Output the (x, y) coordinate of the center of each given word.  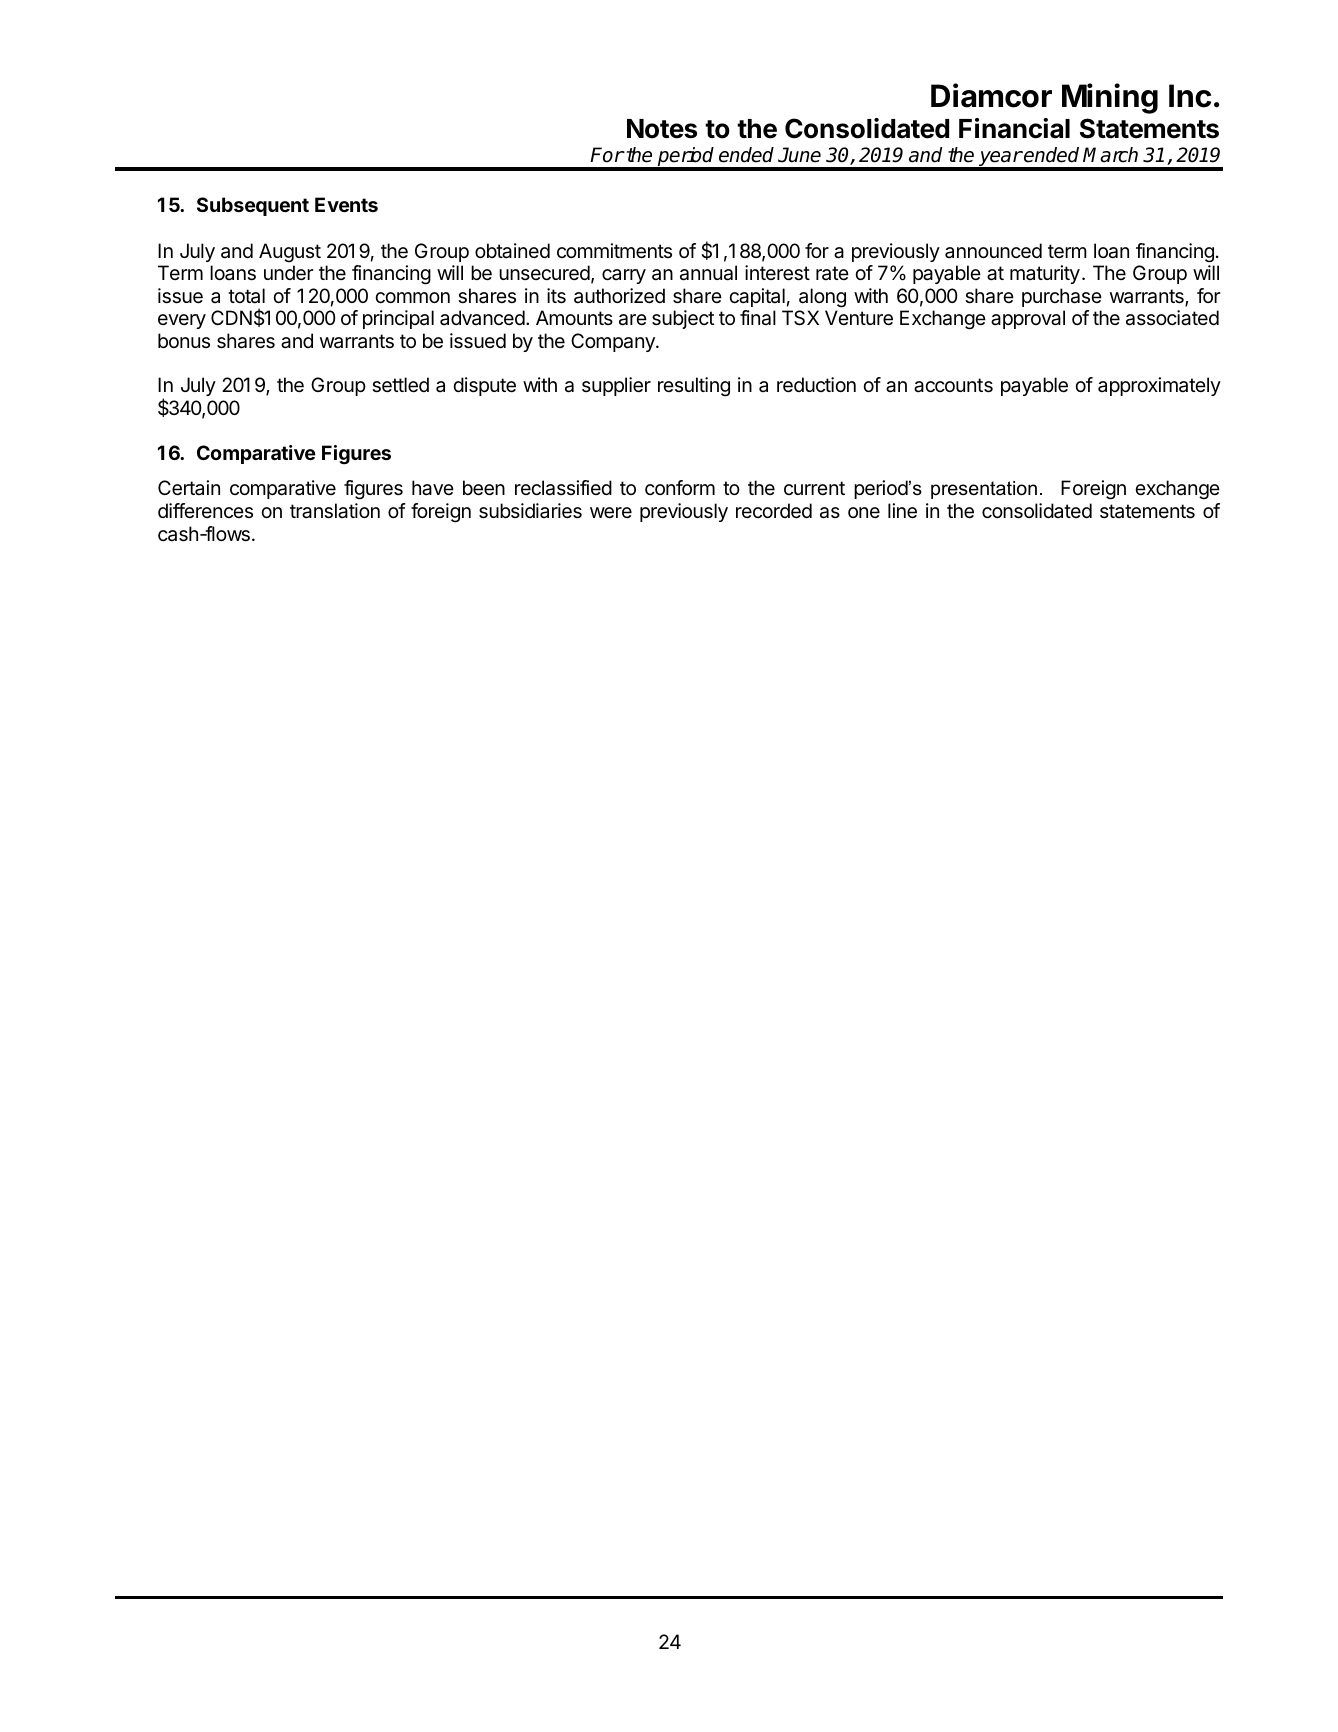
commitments (614, 251)
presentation (984, 490)
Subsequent (253, 206)
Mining (1110, 98)
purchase (1062, 297)
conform (680, 487)
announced (993, 251)
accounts (953, 385)
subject (683, 319)
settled (400, 385)
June (799, 155)
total (246, 296)
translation (335, 511)
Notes (662, 129)
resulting (694, 387)
